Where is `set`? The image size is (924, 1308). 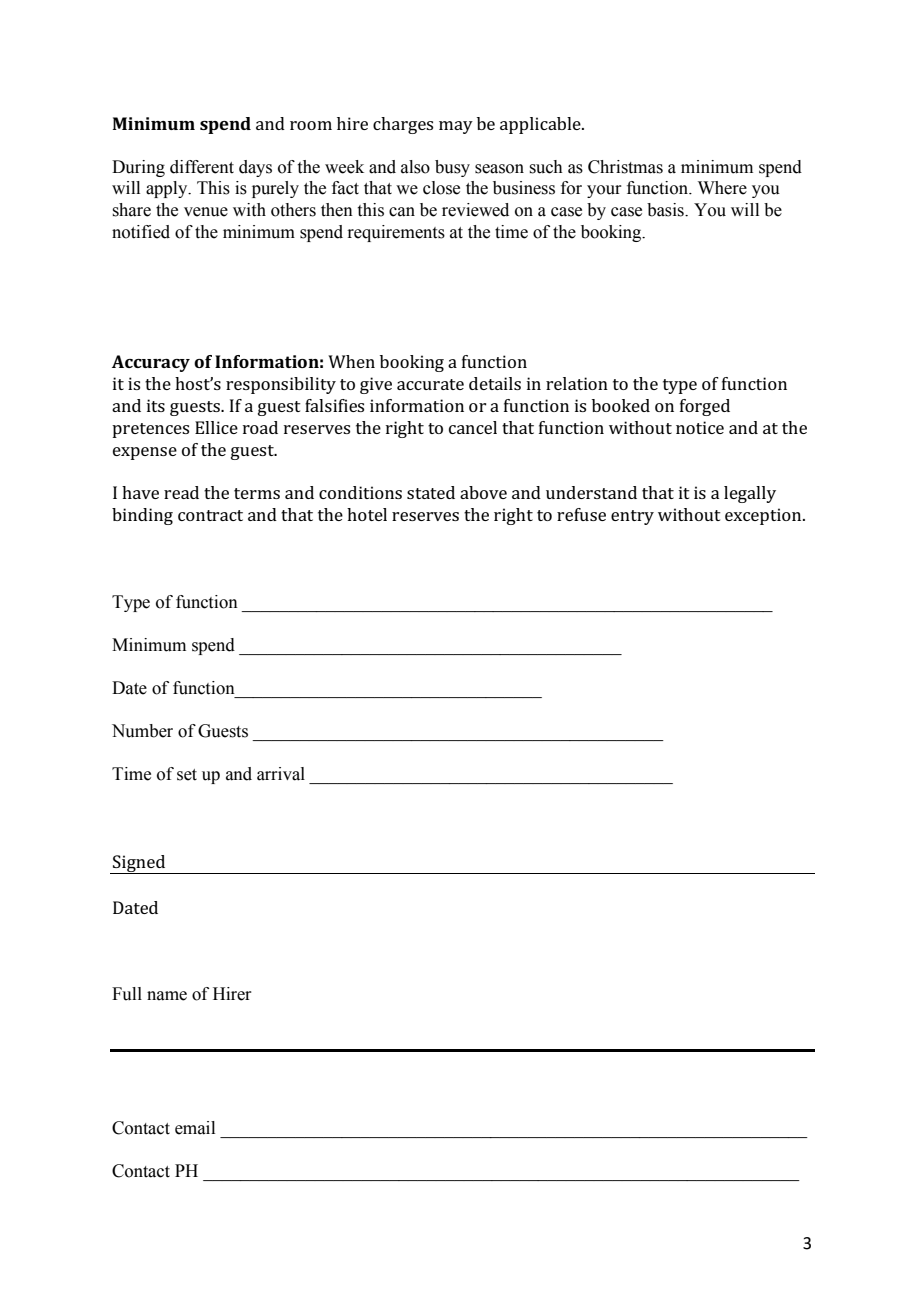
set is located at coordinates (187, 775).
